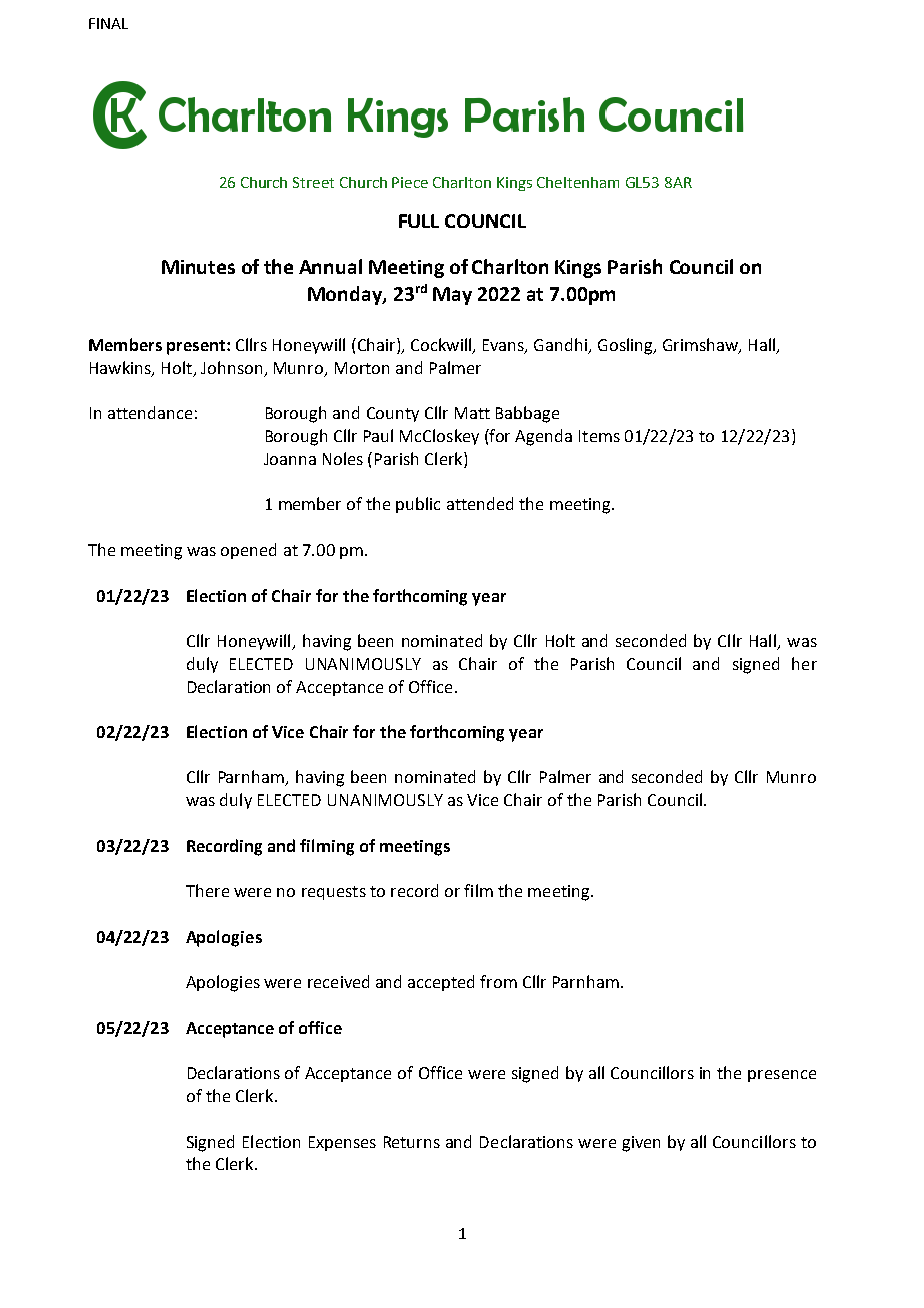 The width and height of the page is (924, 1308). What do you see at coordinates (108, 23) in the page?
I see `FINAL` at bounding box center [108, 23].
